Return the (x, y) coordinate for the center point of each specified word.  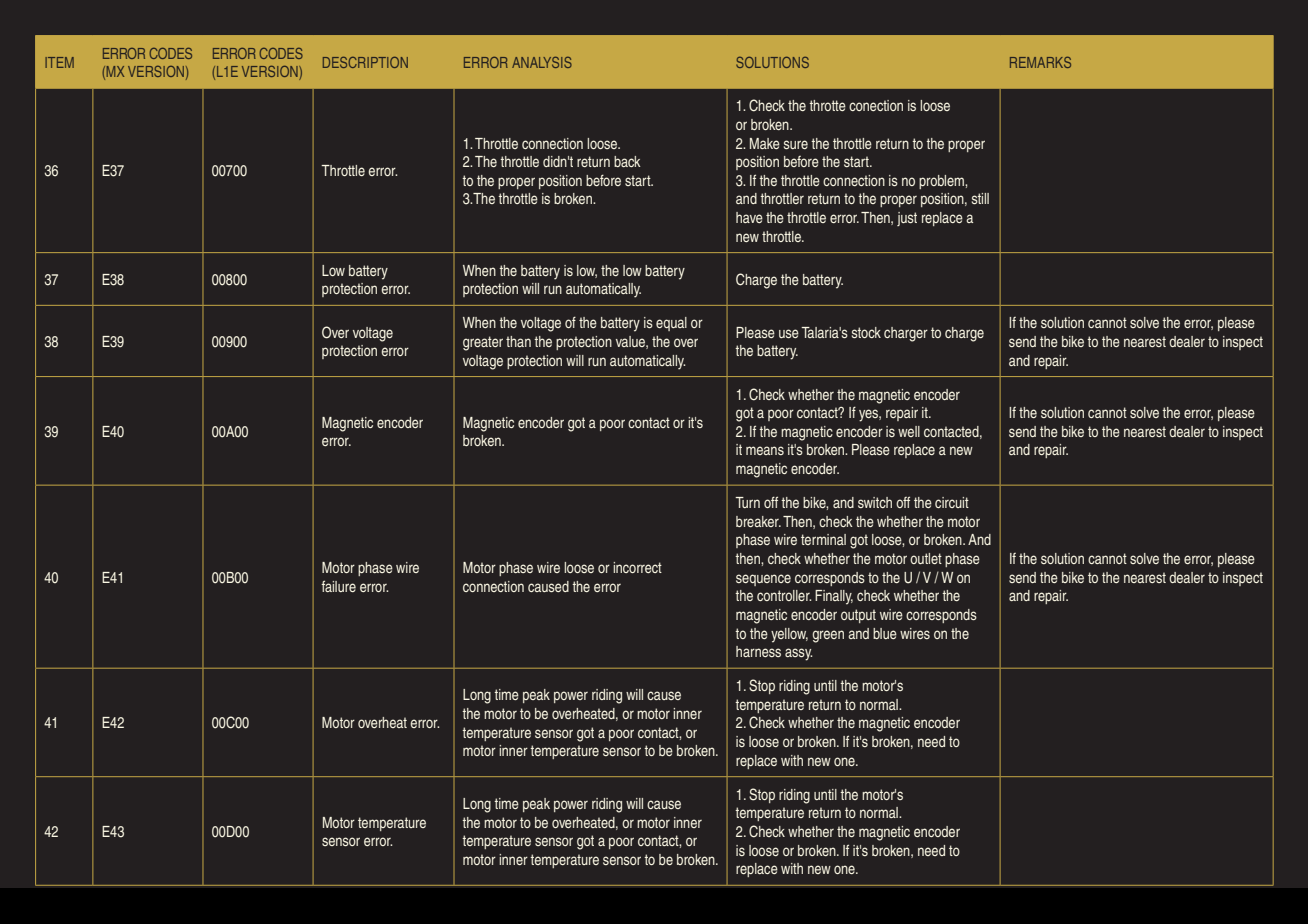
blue (885, 633)
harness (758, 651)
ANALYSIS (542, 62)
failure (338, 586)
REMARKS (1040, 62)
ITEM (59, 62)
